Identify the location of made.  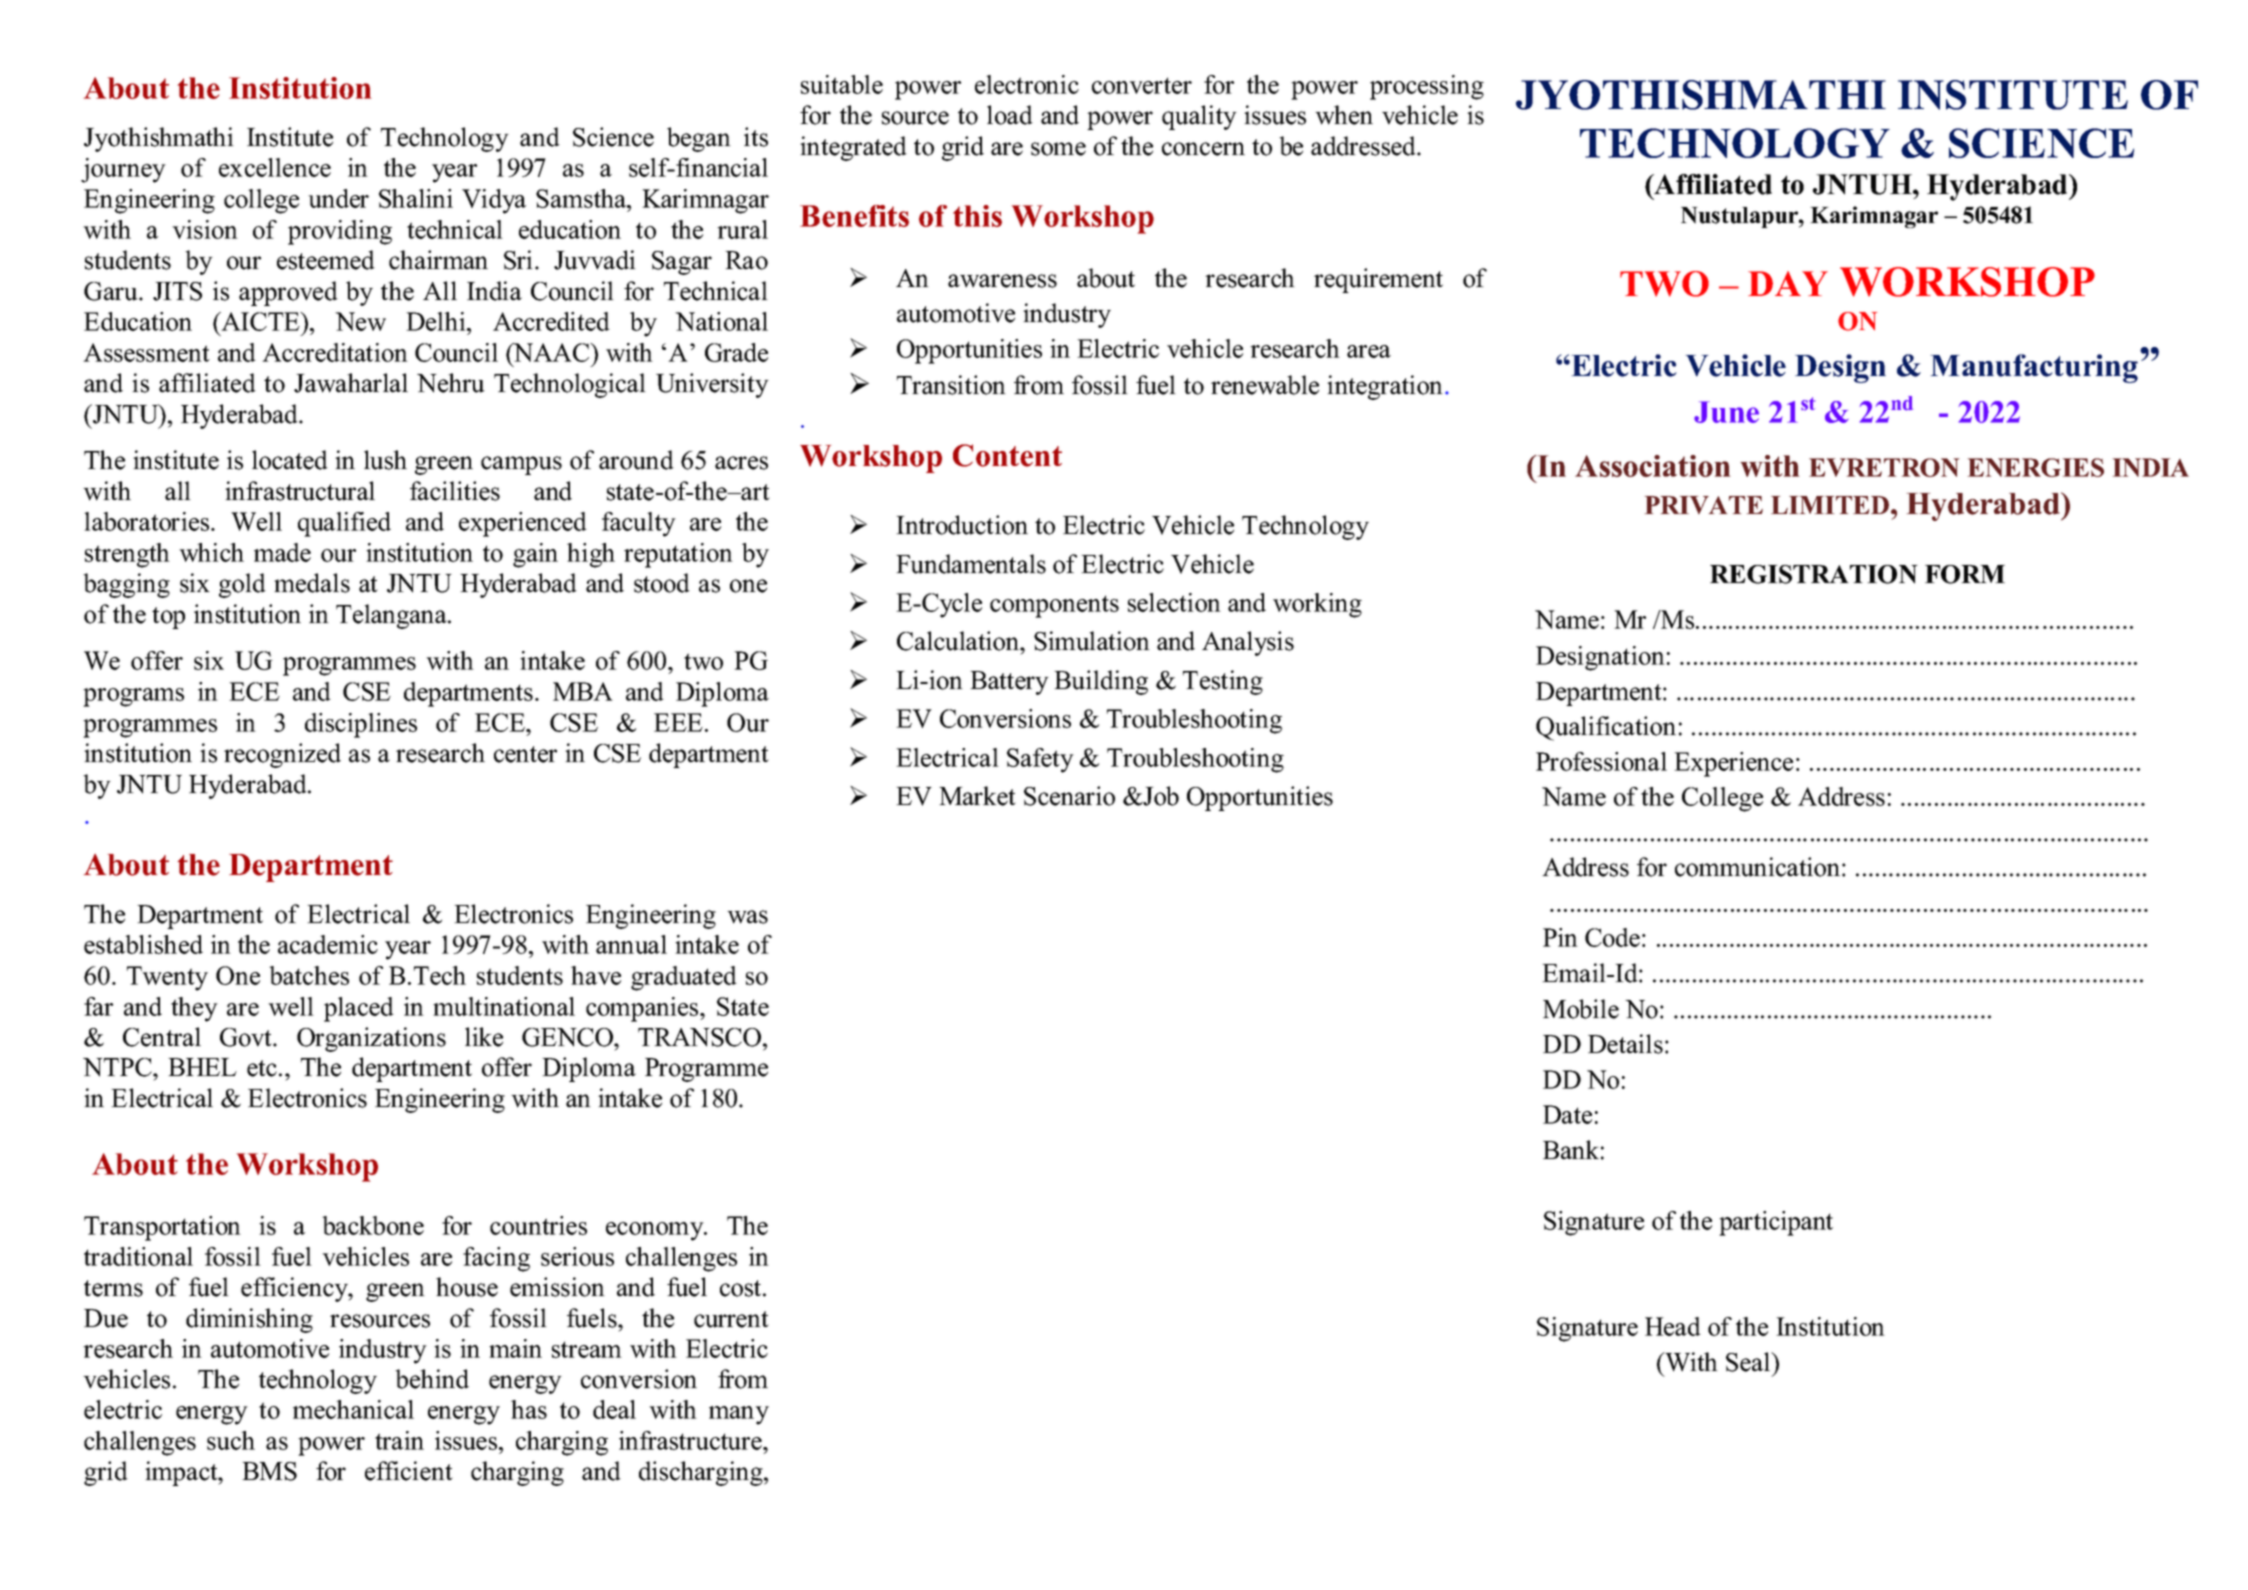
(282, 552).
